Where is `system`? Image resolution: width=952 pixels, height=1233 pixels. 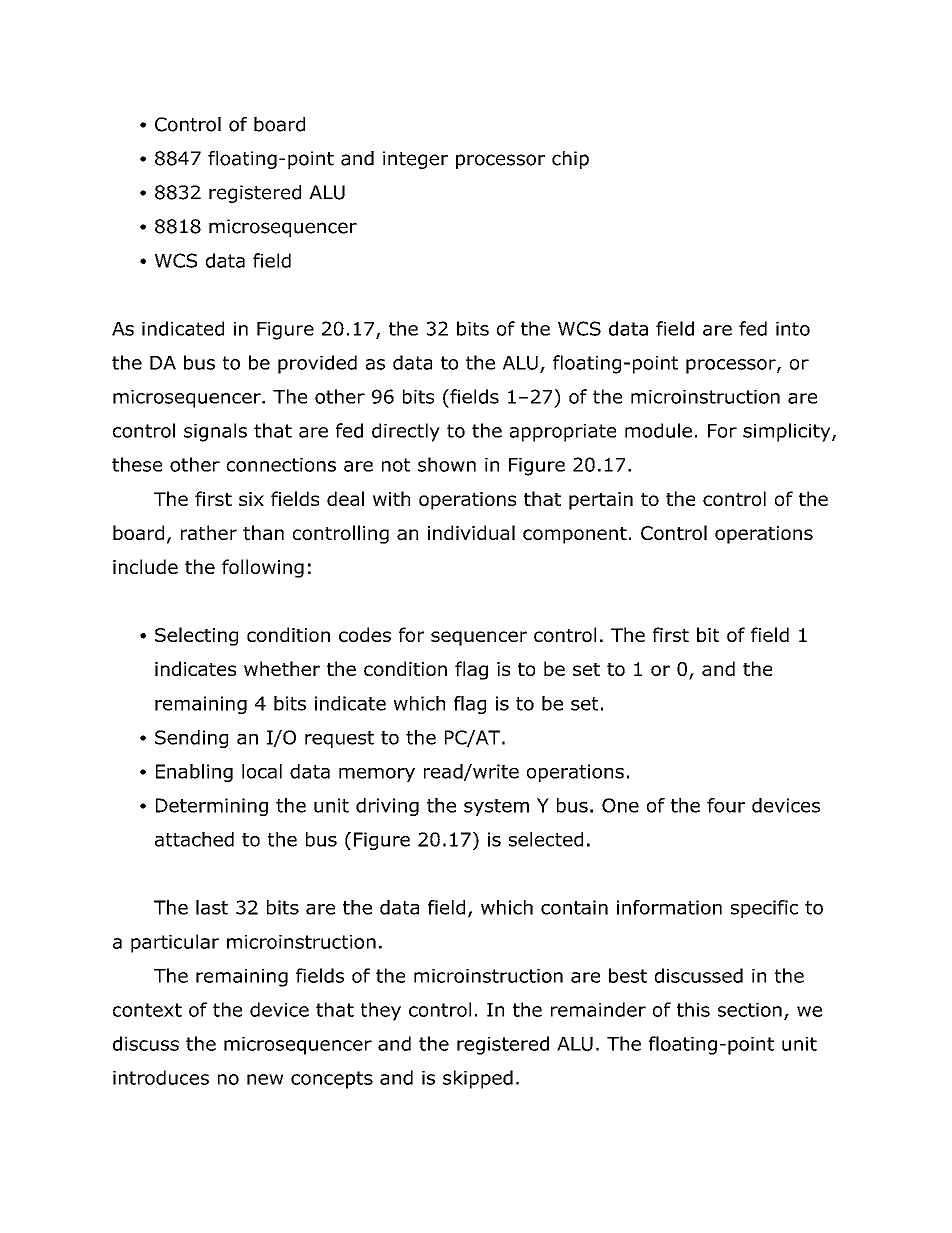
system is located at coordinates (496, 807).
